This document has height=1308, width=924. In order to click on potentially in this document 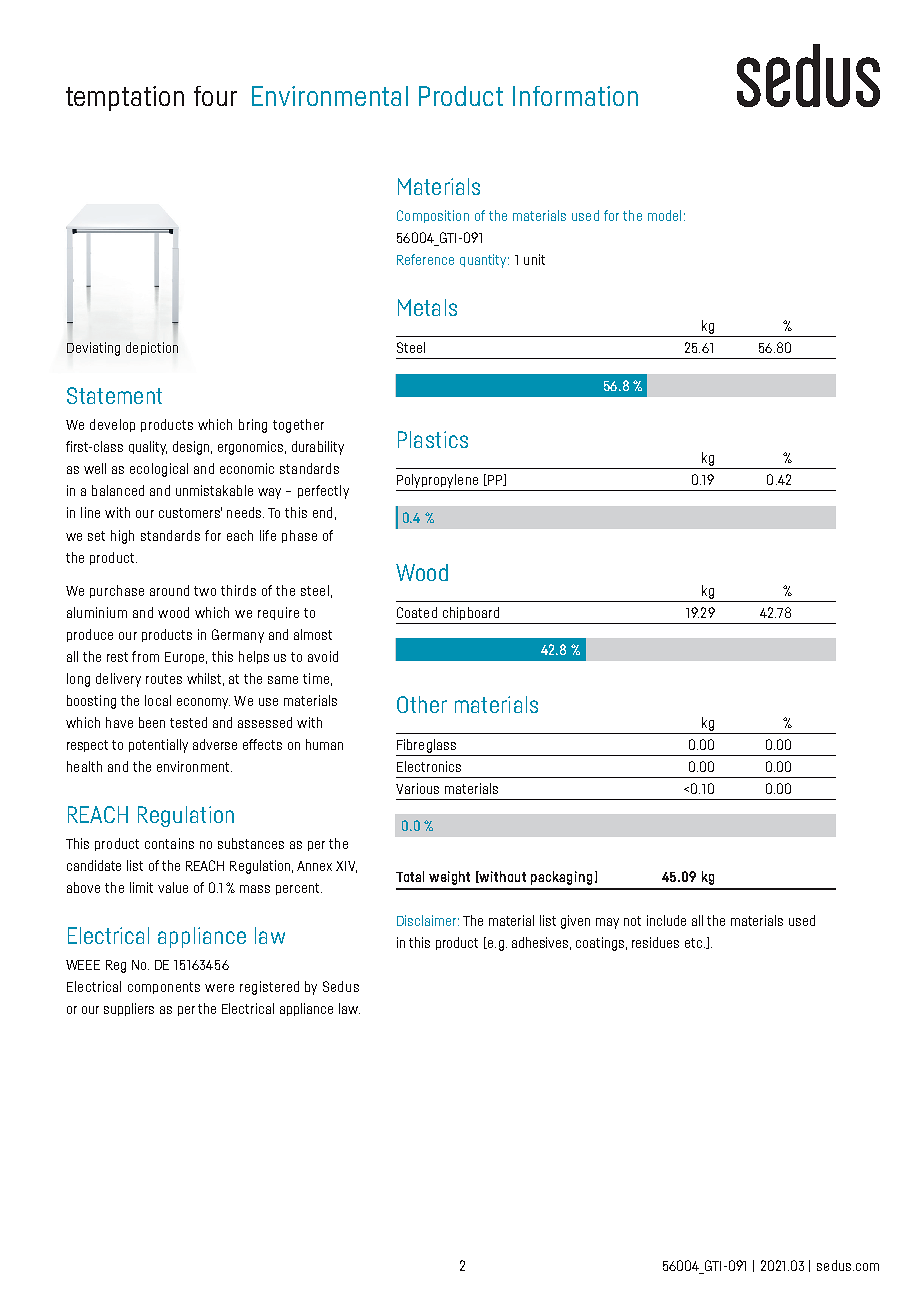, I will do `click(158, 746)`.
